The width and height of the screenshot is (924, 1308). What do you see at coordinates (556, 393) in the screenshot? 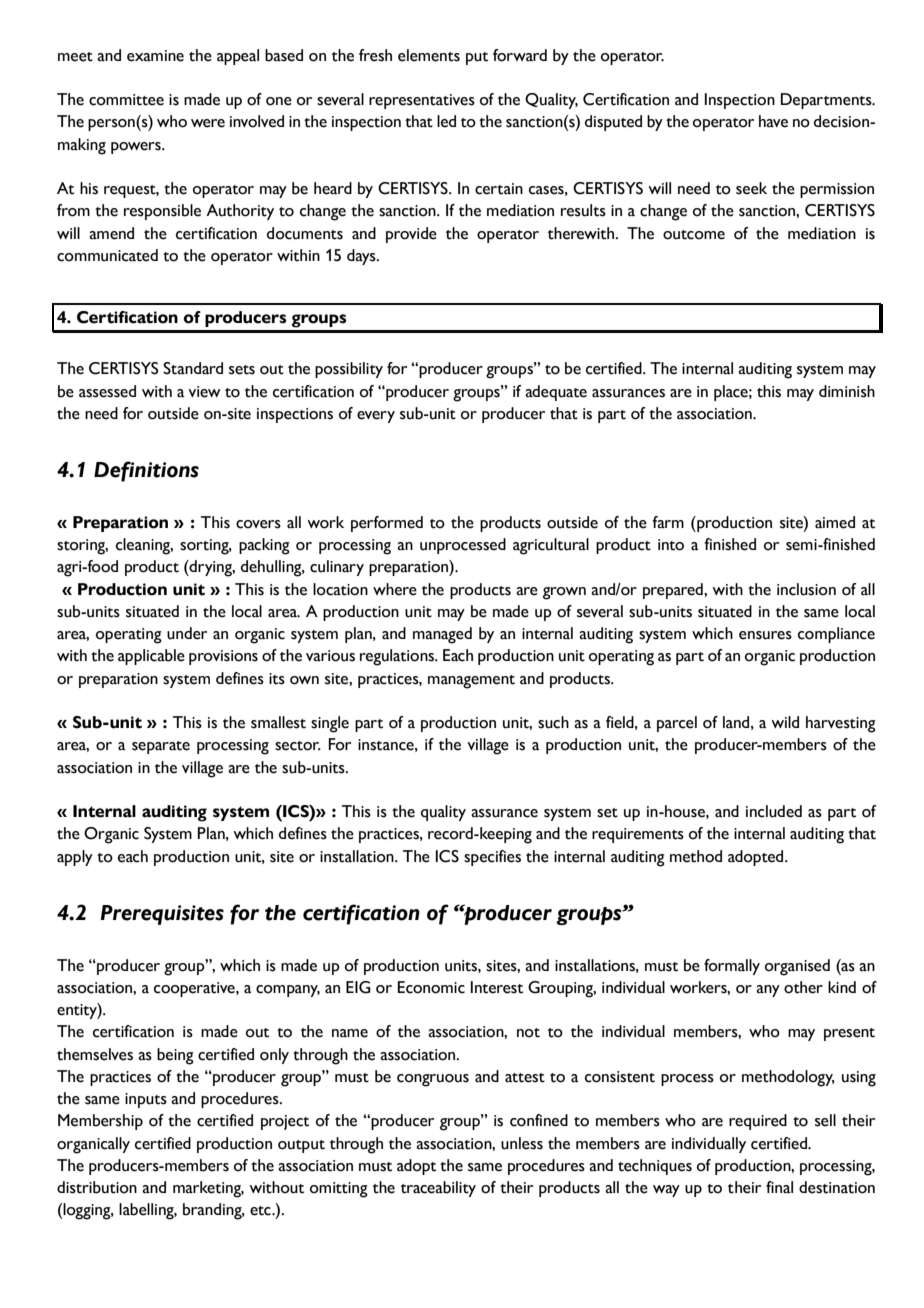
I see `adequate` at bounding box center [556, 393].
